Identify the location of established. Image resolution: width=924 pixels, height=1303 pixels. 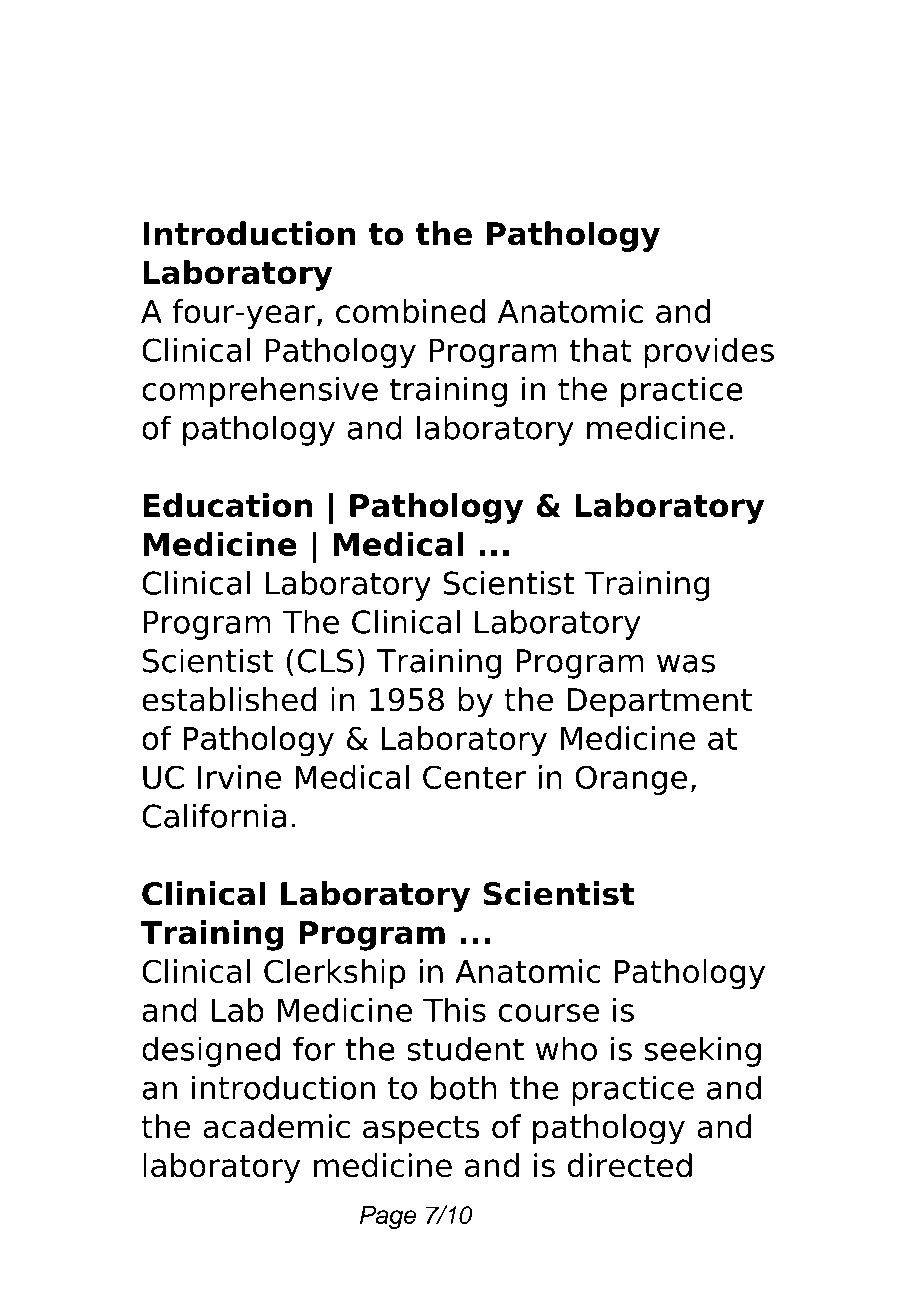
(229, 699).
